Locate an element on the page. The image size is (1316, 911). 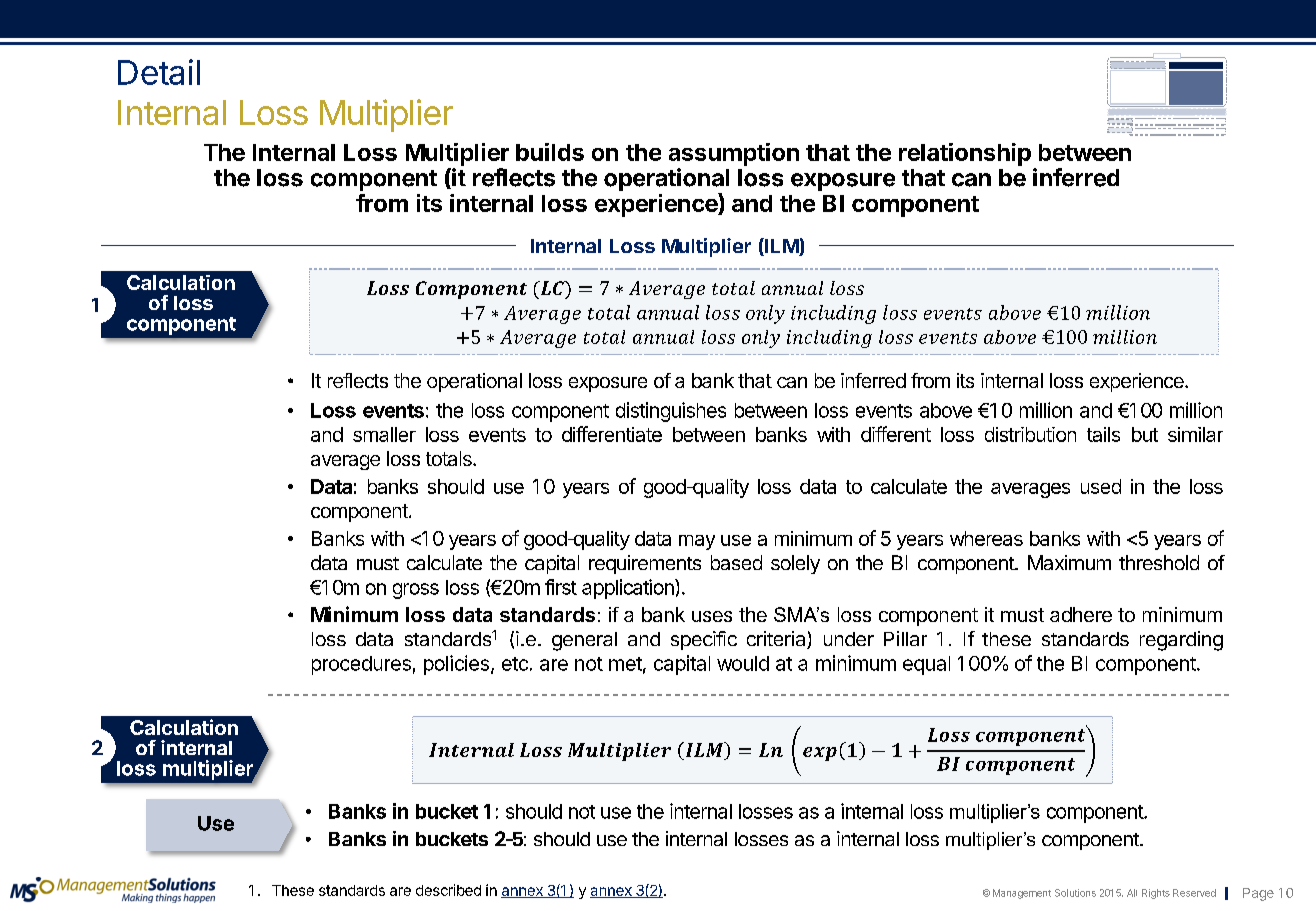
tails is located at coordinates (1103, 434).
